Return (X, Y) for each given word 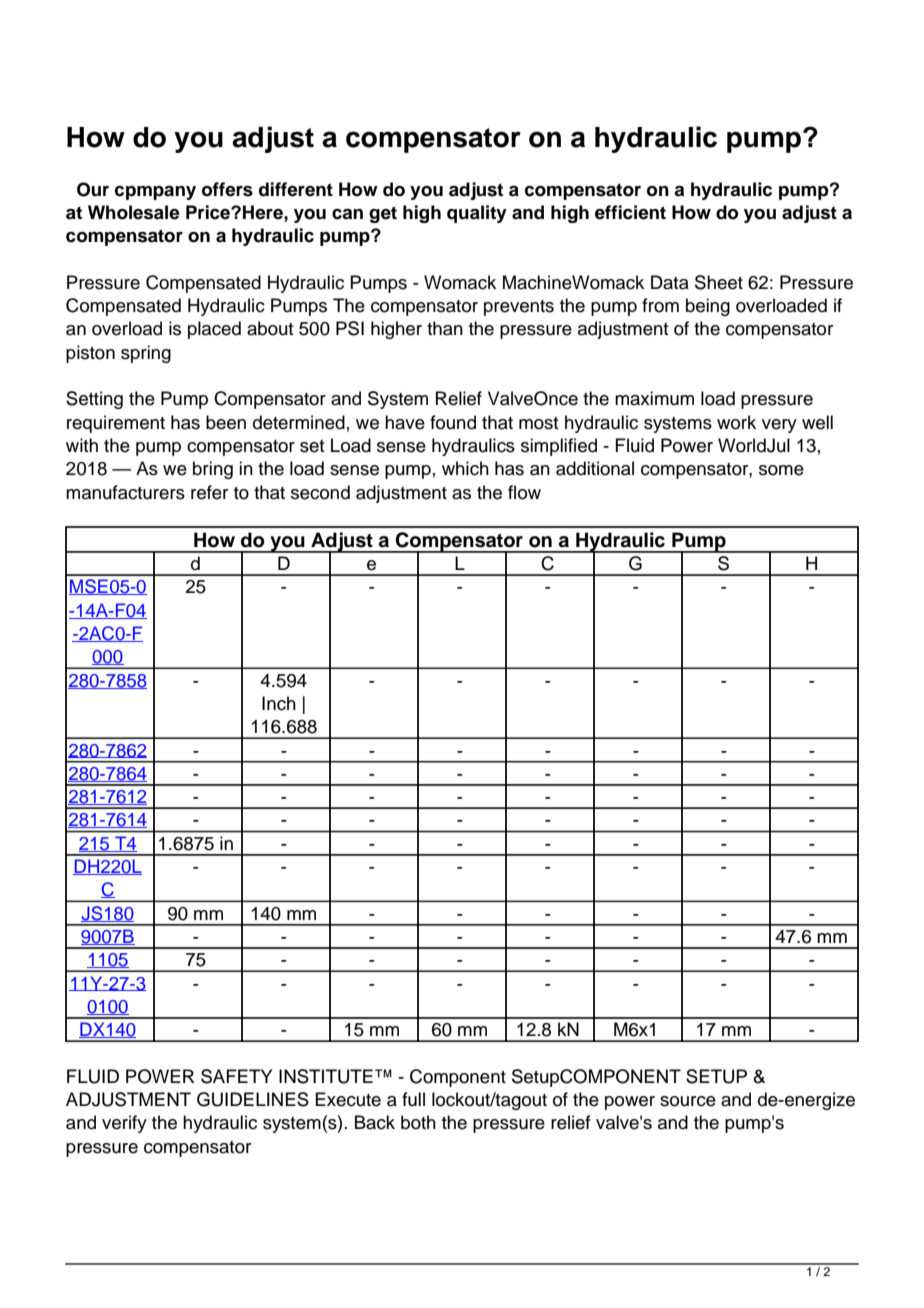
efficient (630, 212)
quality (477, 214)
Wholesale (134, 212)
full (413, 1099)
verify (124, 1124)
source (688, 1101)
